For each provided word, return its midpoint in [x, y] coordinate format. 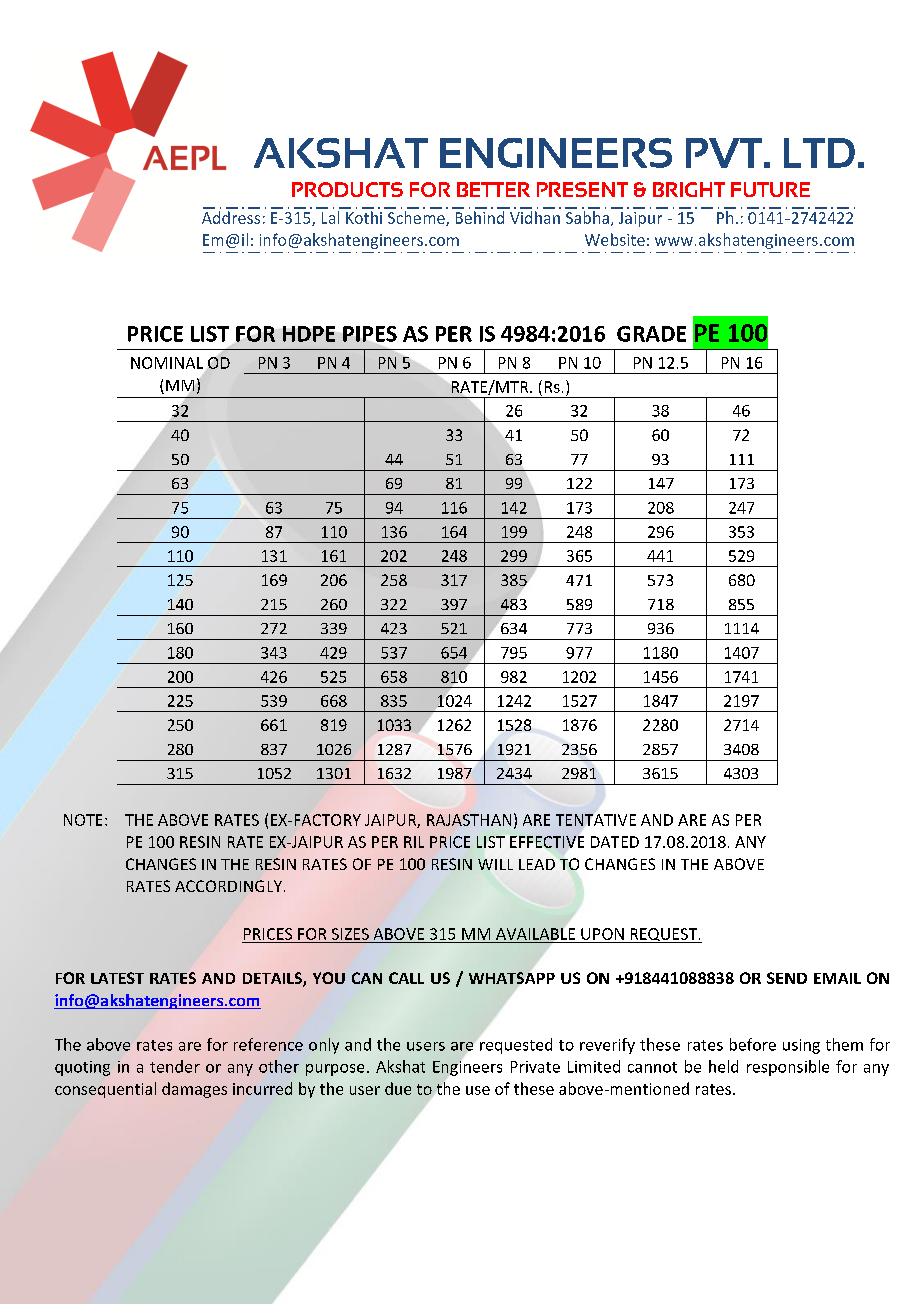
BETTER [493, 189]
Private [535, 1067]
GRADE [651, 334]
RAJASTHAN [469, 820]
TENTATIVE [596, 820]
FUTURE [770, 189]
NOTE [83, 820]
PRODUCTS [347, 189]
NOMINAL [167, 363]
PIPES [370, 334]
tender [175, 1066]
